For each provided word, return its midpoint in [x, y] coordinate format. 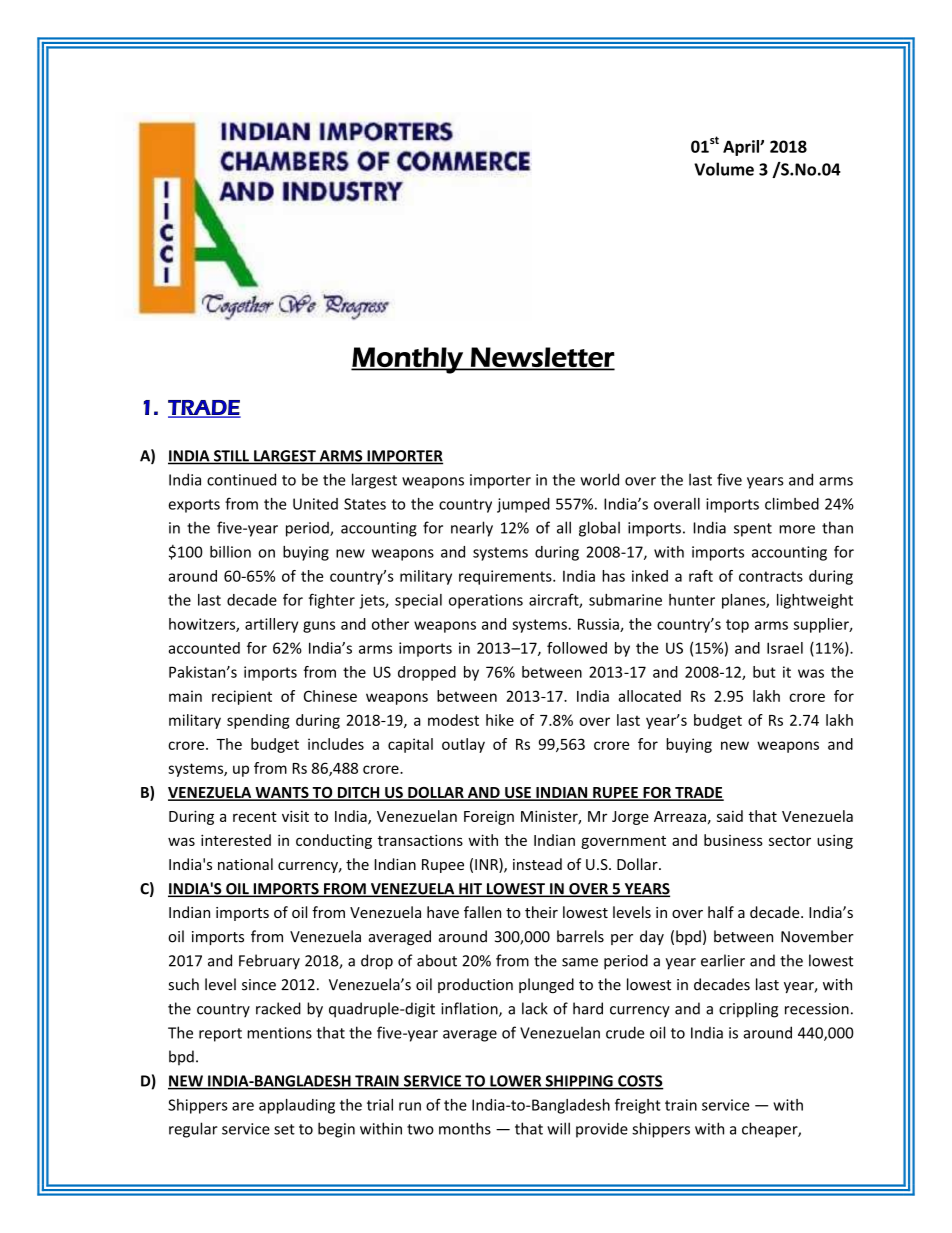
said [730, 816]
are [243, 1106]
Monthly [408, 360]
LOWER [516, 1082]
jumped [523, 505]
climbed [792, 504]
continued [241, 479]
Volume [724, 169]
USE [518, 794]
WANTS [282, 794]
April [742, 148]
